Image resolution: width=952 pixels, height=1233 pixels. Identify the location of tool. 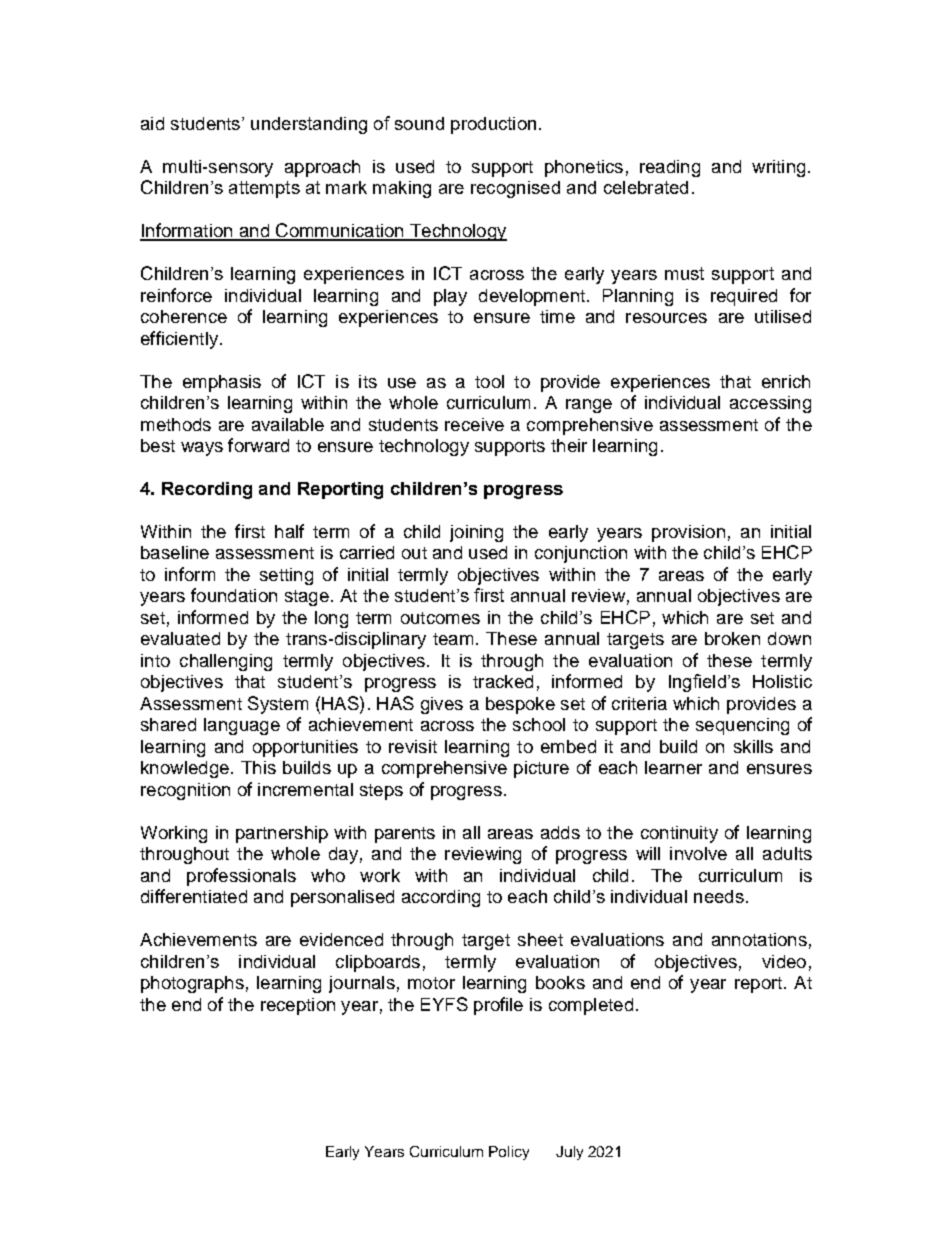
(489, 381).
